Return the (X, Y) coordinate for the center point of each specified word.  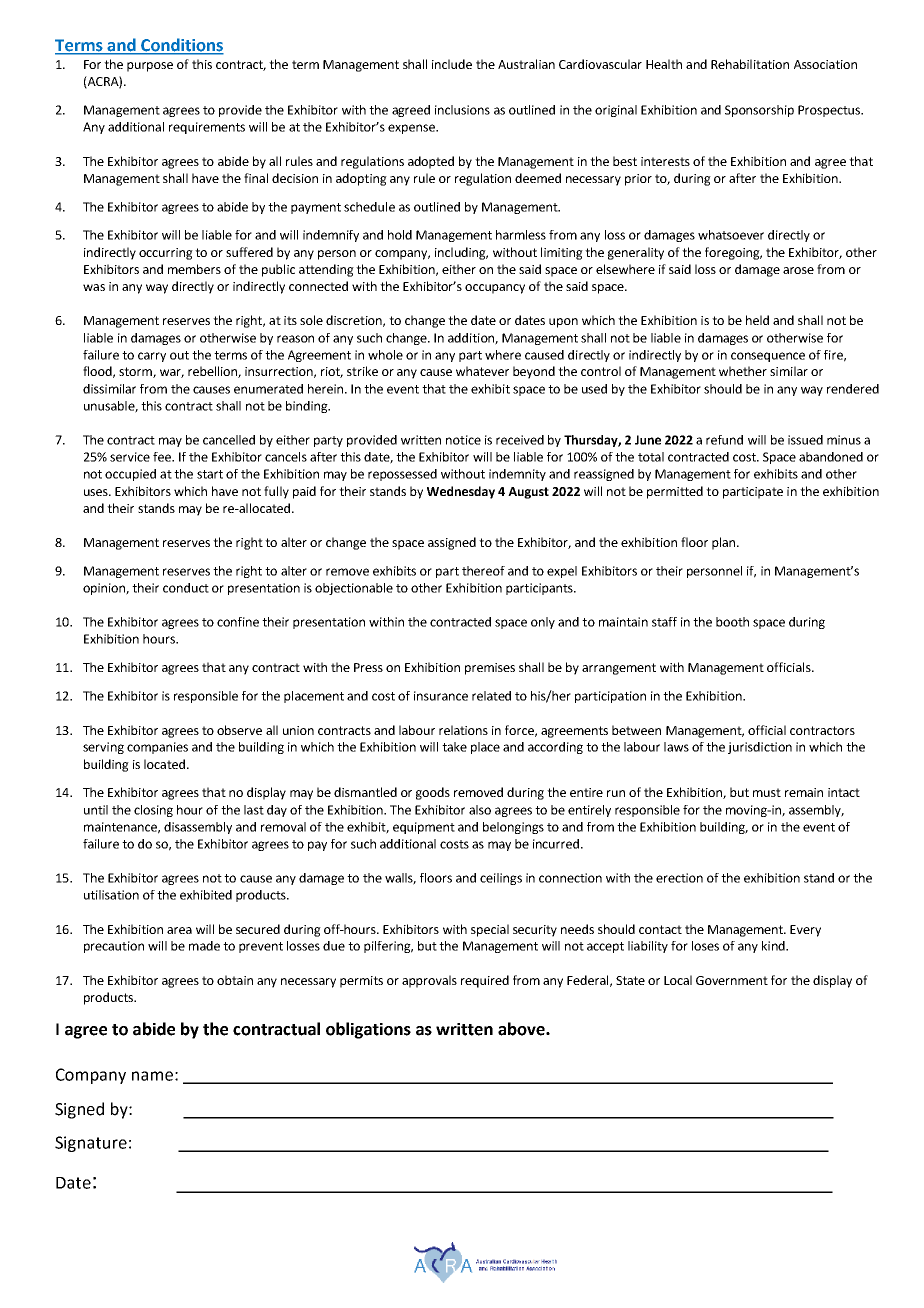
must (767, 792)
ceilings (501, 879)
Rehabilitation (750, 64)
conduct (186, 588)
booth (732, 622)
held (757, 320)
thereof (483, 571)
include (452, 64)
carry (152, 357)
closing (153, 811)
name (152, 1076)
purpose (150, 67)
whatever (482, 371)
